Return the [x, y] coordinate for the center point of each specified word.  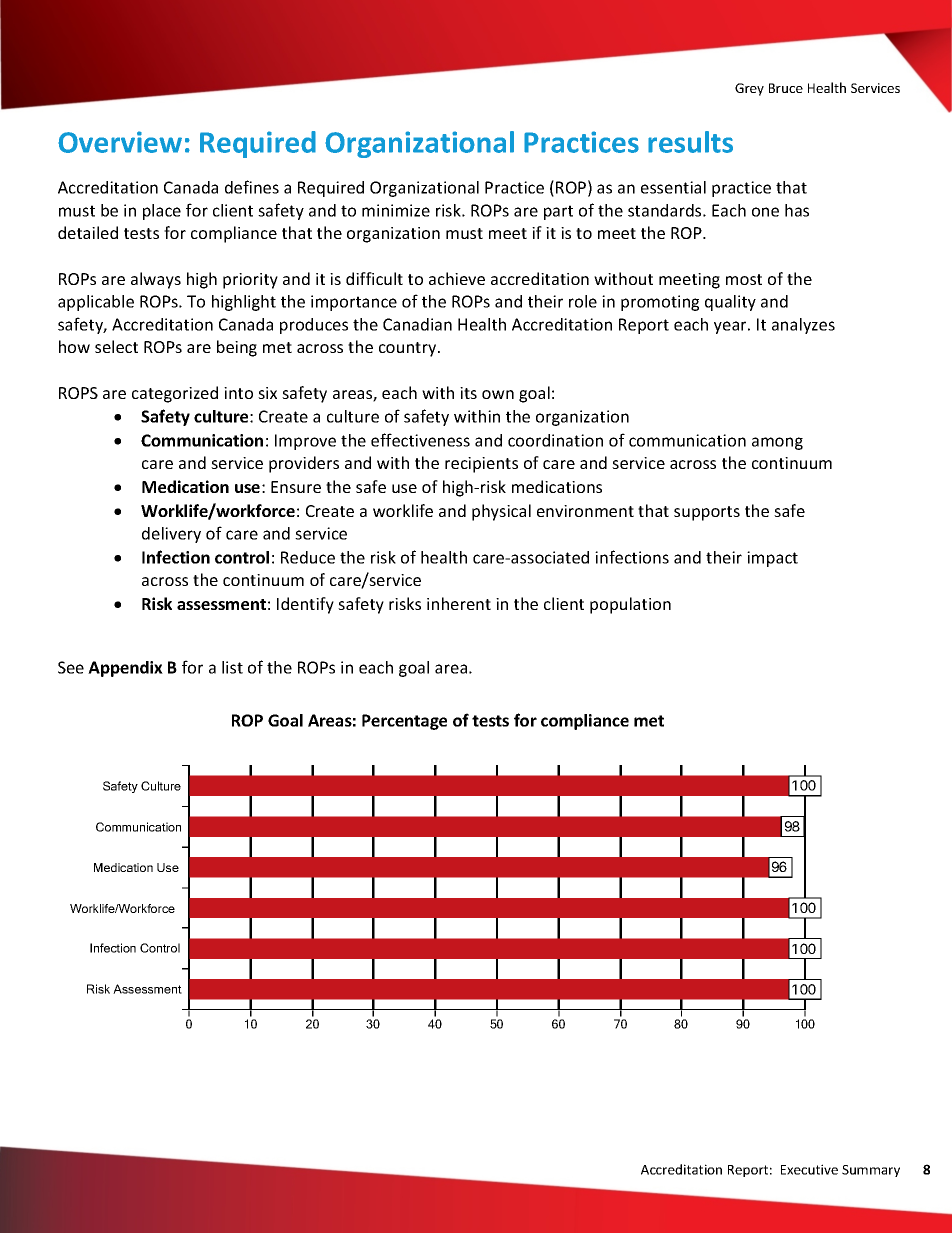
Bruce [786, 88]
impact [772, 559]
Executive [809, 1169]
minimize [396, 210]
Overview [120, 142]
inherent [459, 603]
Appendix [125, 669]
